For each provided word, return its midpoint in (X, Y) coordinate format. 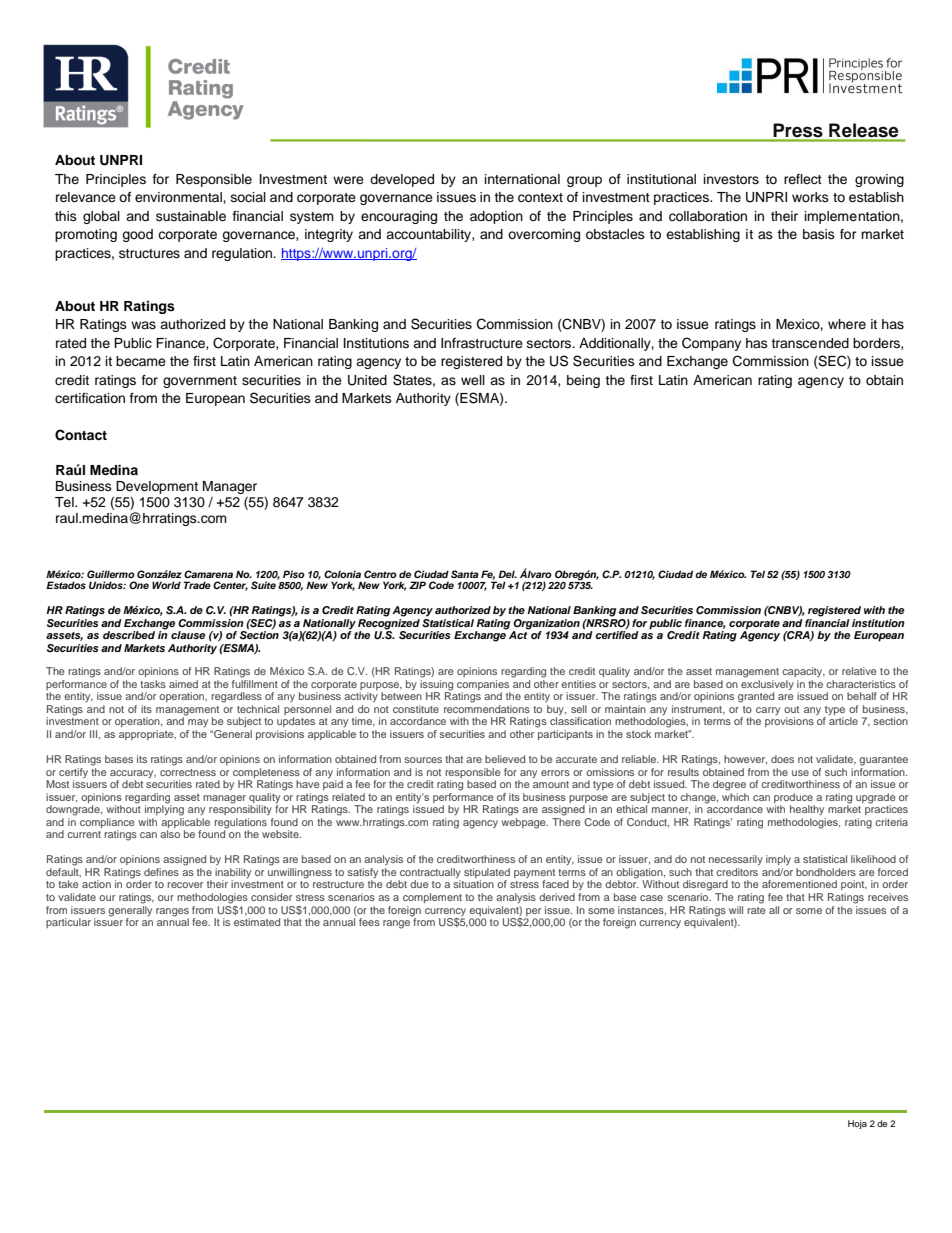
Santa (465, 574)
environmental (179, 197)
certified (617, 634)
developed (402, 180)
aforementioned (799, 884)
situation (474, 884)
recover (185, 885)
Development (157, 487)
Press (798, 130)
